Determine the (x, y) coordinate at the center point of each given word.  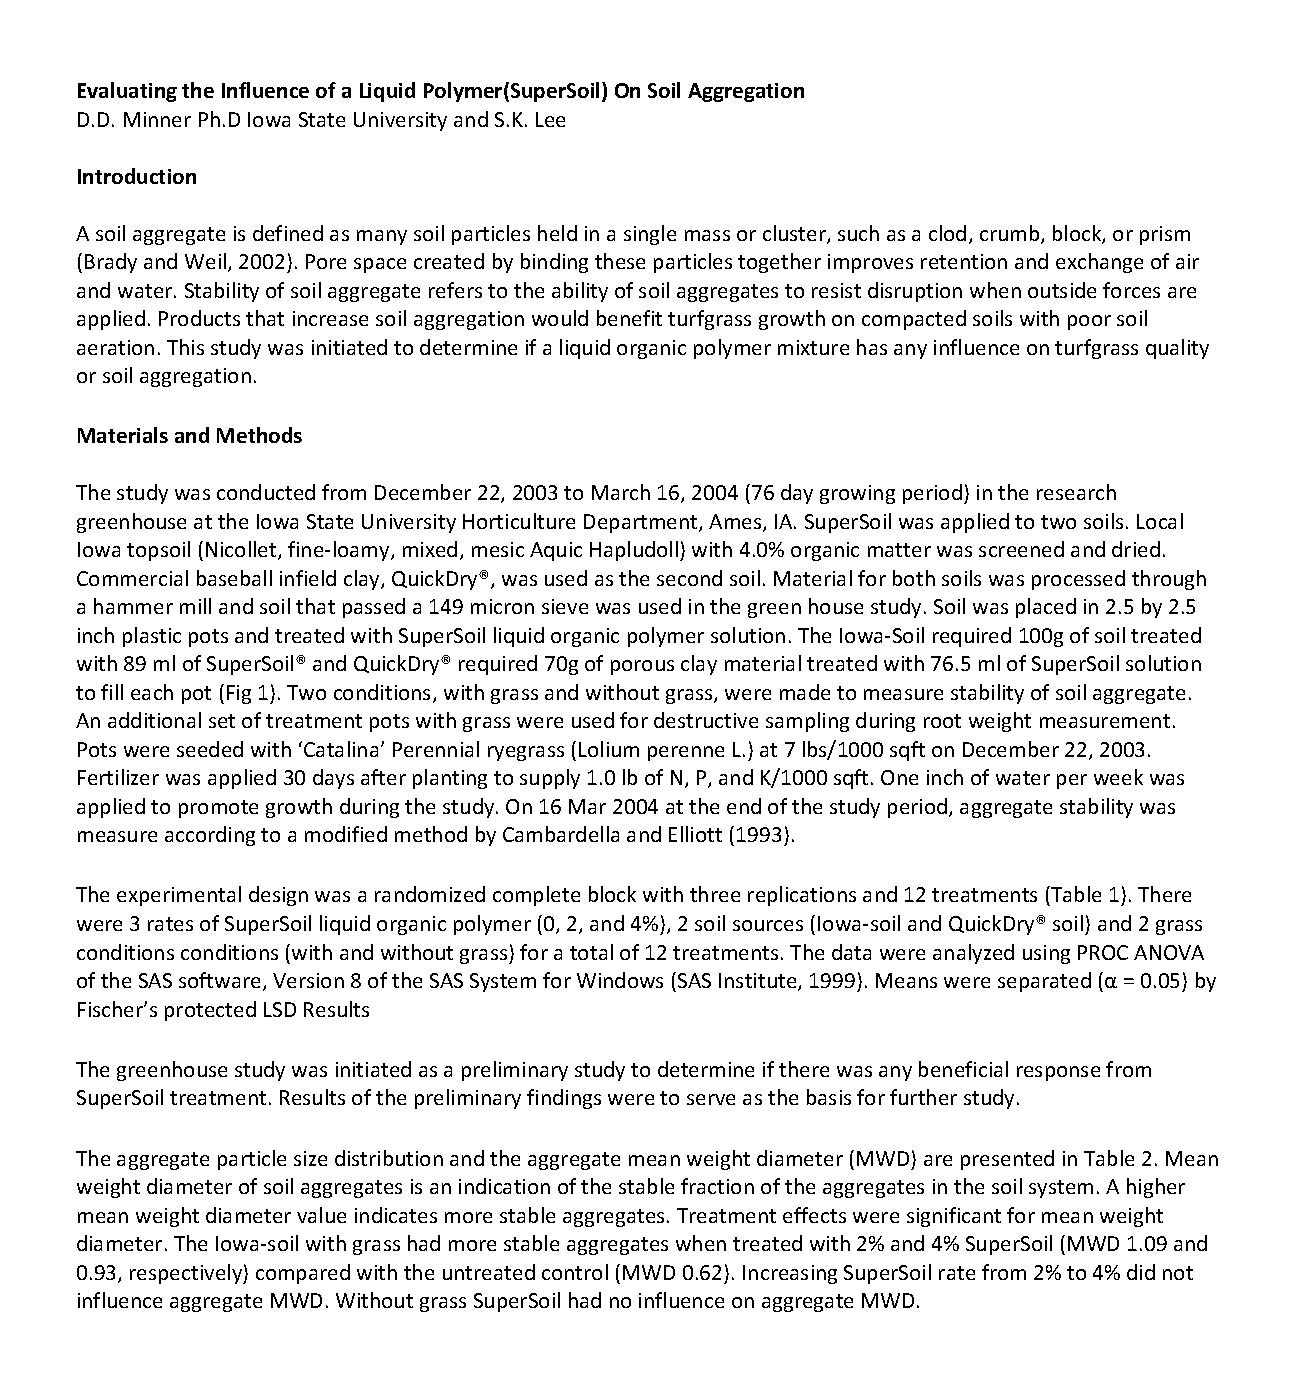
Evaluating (127, 92)
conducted (266, 492)
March (621, 492)
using (1046, 954)
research (1076, 492)
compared (303, 1274)
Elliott (695, 834)
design (278, 896)
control (575, 1272)
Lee (550, 119)
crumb (1011, 234)
